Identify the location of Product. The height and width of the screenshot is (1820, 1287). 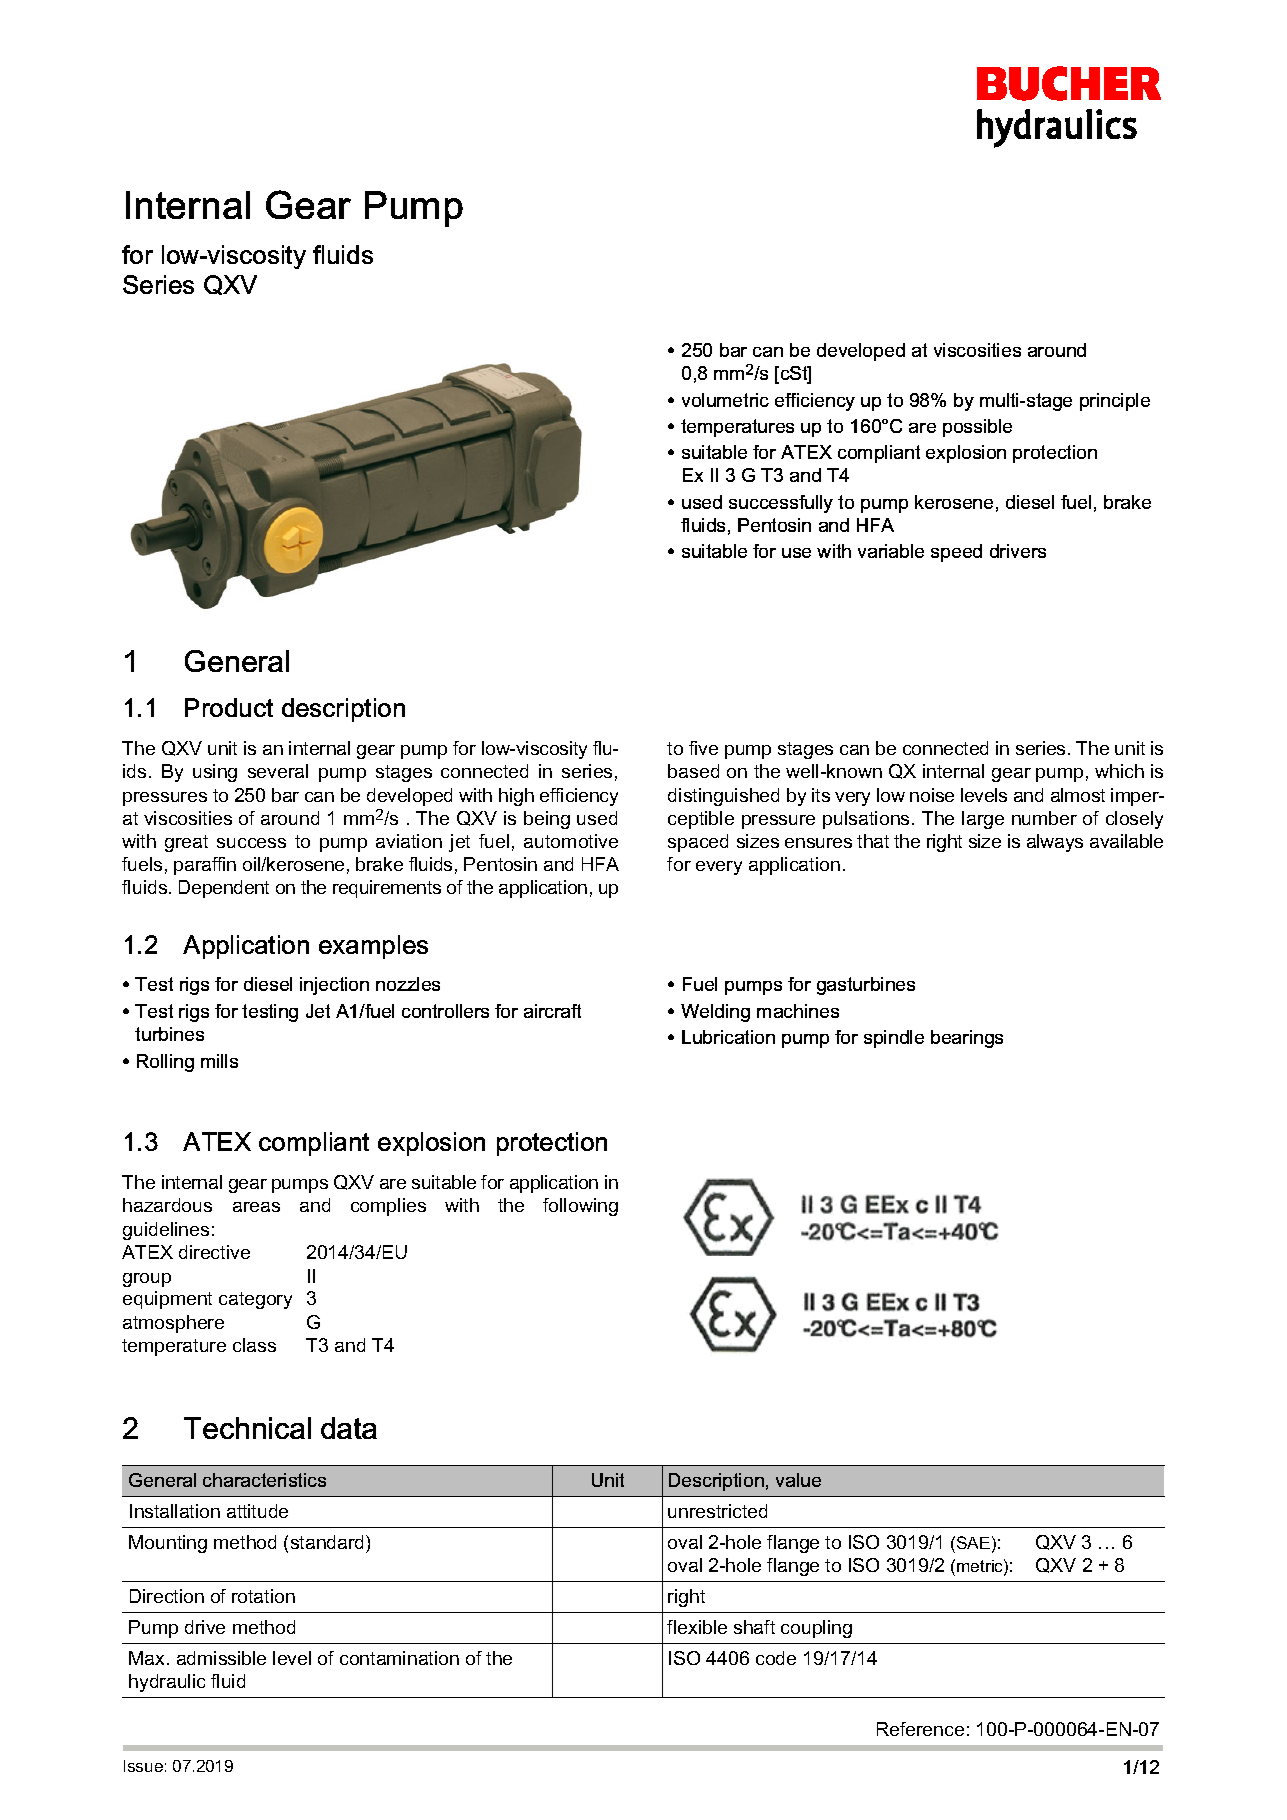
(229, 707).
